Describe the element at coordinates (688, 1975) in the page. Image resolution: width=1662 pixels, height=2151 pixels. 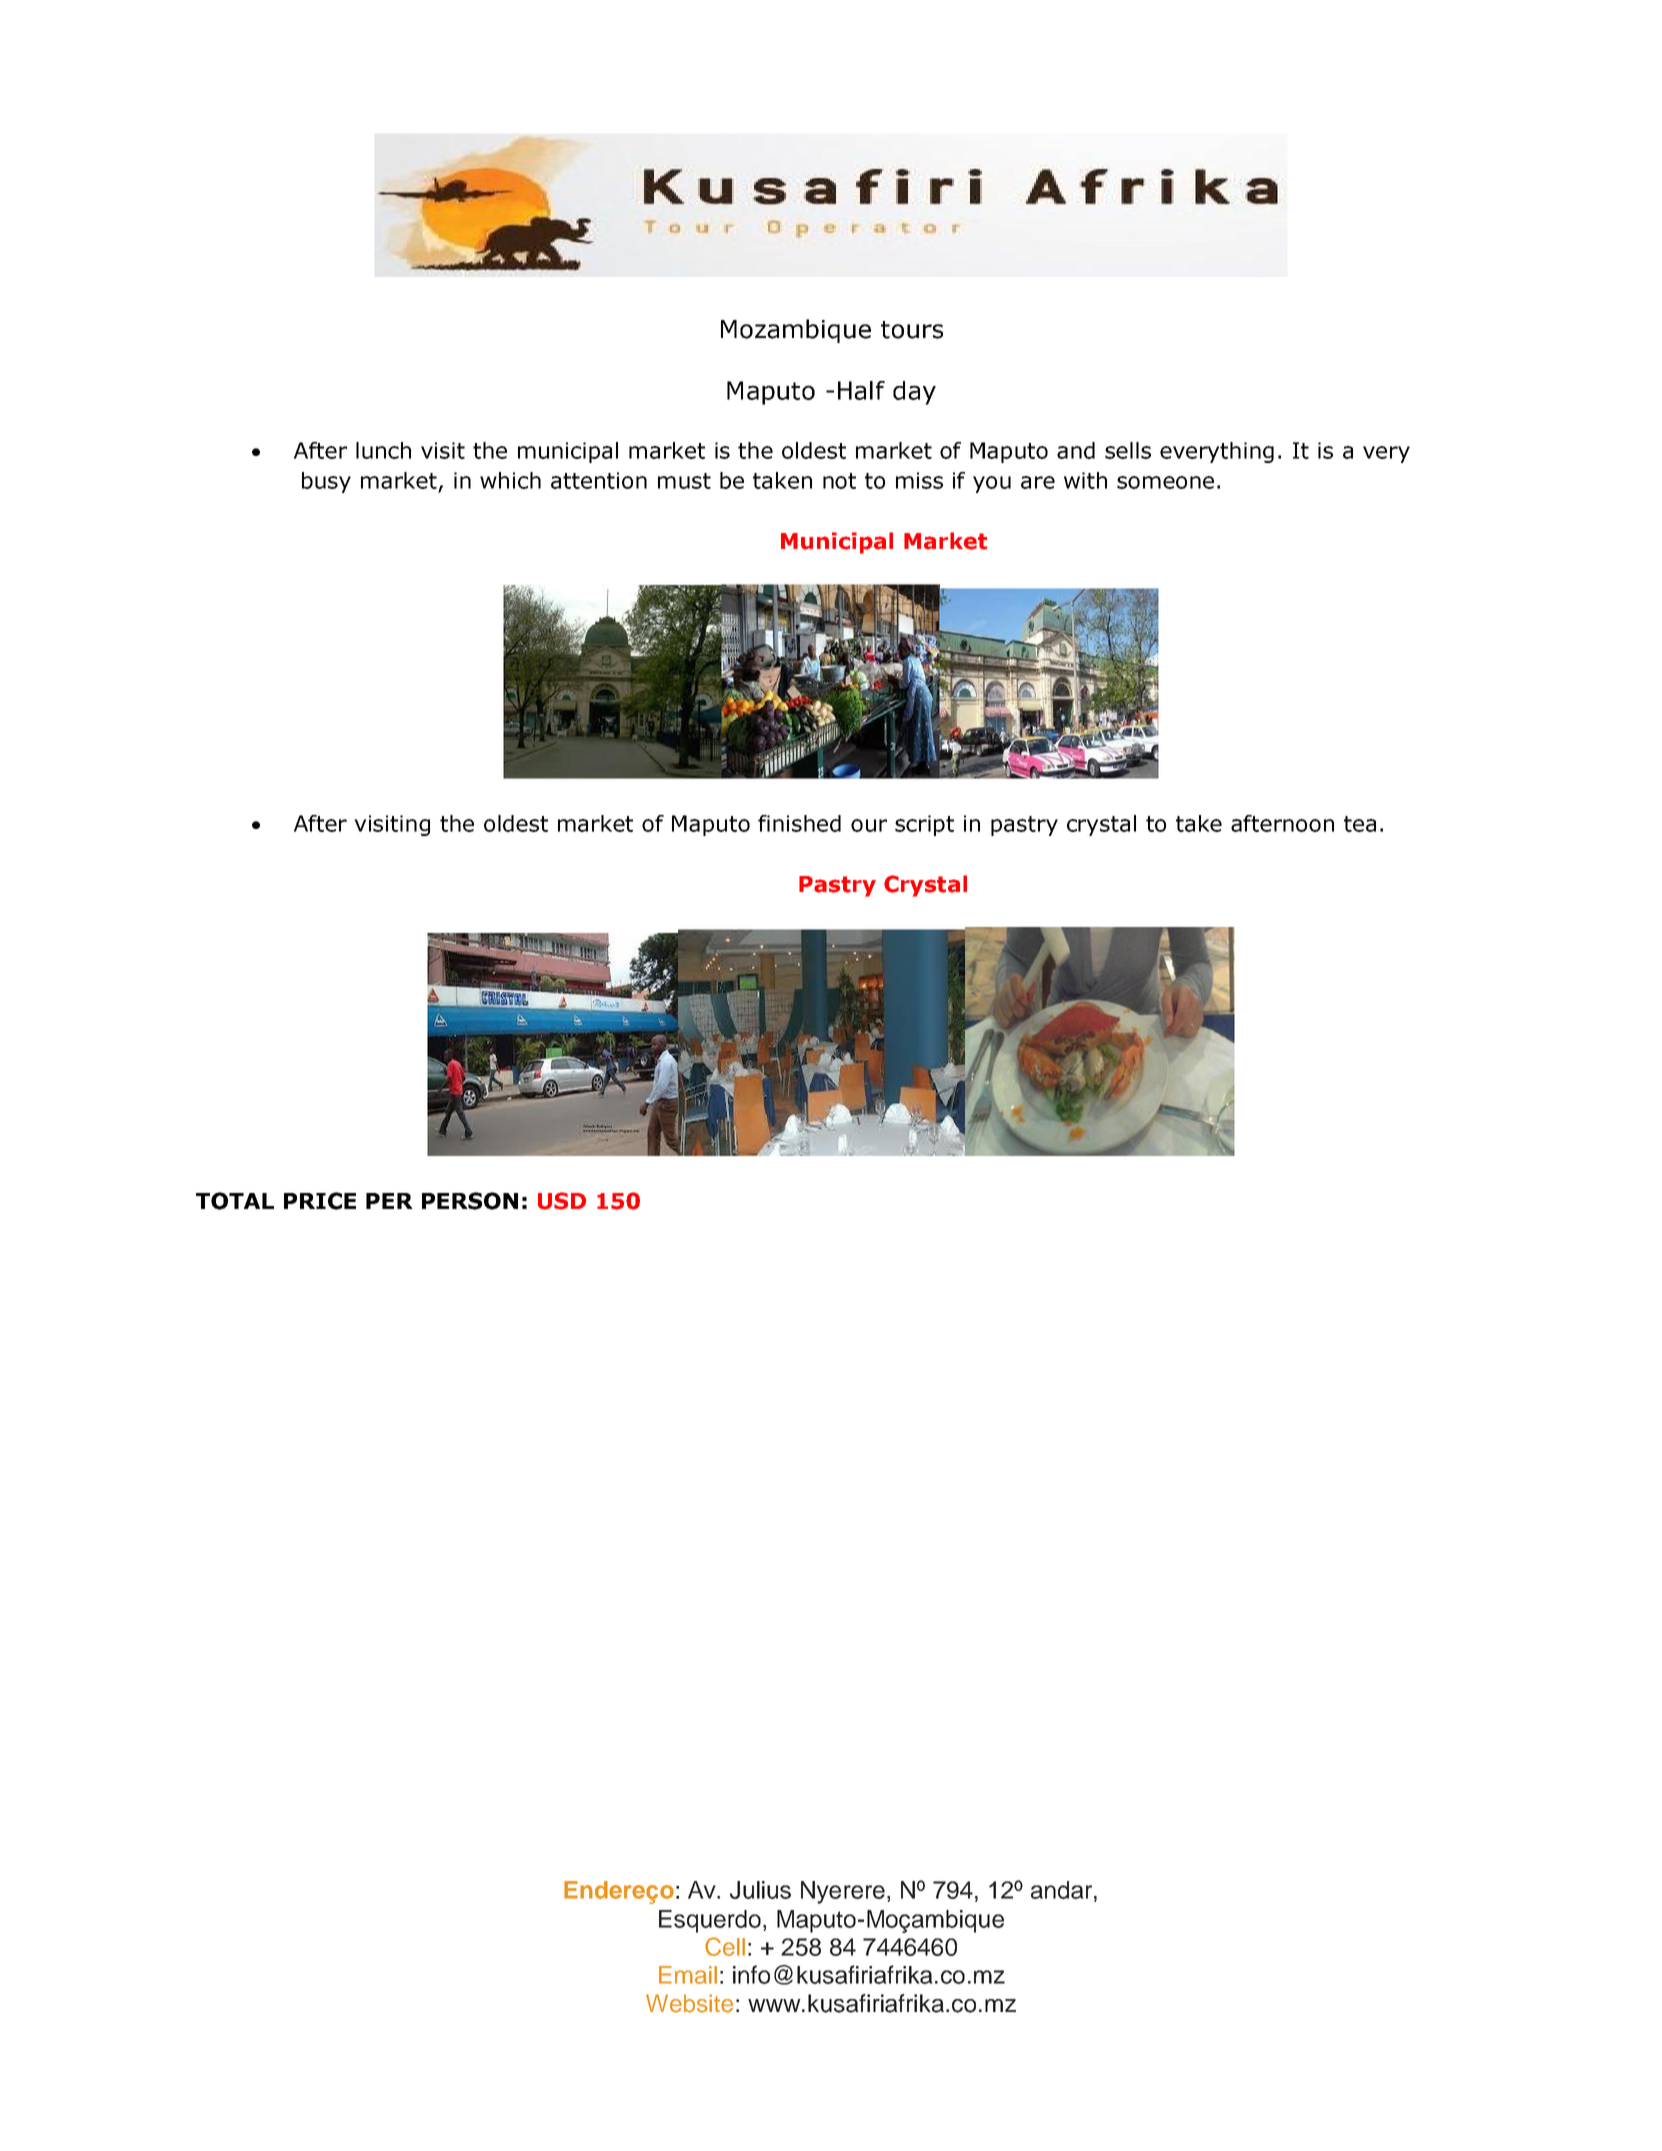
I see `Email` at that location.
